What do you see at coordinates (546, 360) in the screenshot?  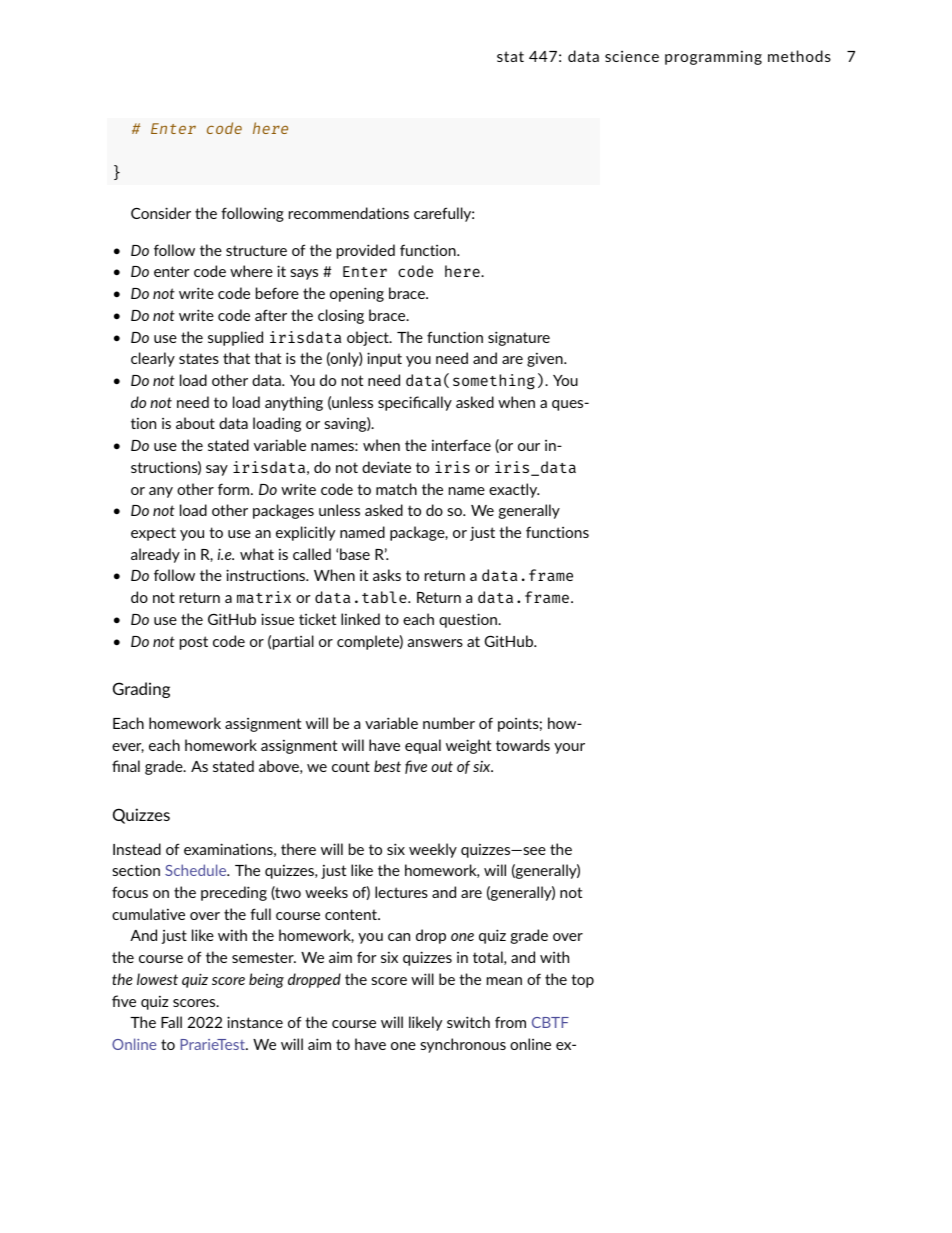 I see `given` at bounding box center [546, 360].
